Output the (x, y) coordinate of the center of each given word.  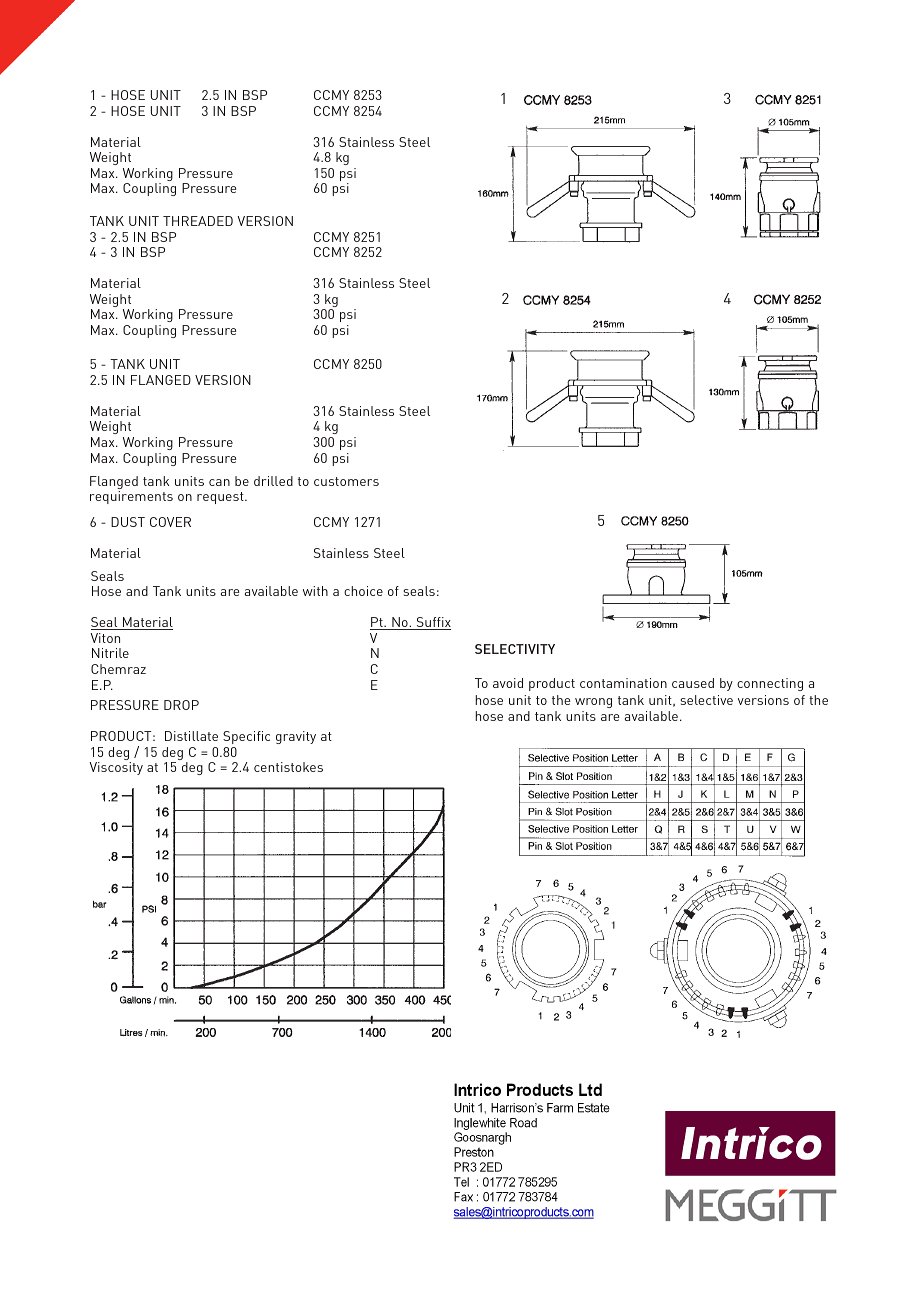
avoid (508, 683)
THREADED (198, 221)
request (221, 498)
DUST (128, 522)
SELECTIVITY (515, 649)
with (315, 591)
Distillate (191, 736)
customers (346, 481)
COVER (170, 522)
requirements (131, 497)
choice (363, 591)
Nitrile (110, 653)
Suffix (432, 623)
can (219, 482)
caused (693, 683)
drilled (273, 481)
